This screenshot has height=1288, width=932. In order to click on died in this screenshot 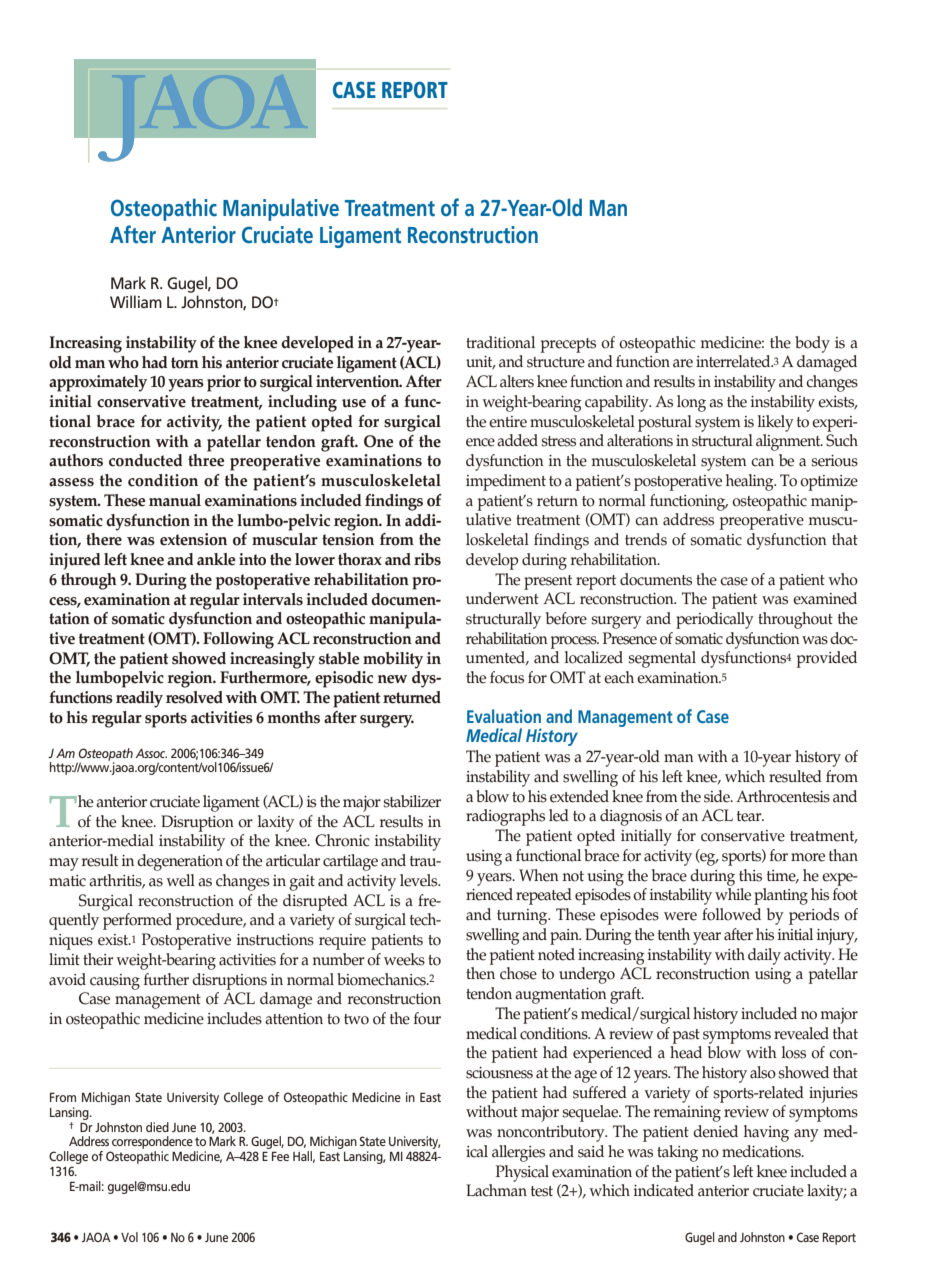, I will do `click(157, 1127)`.
